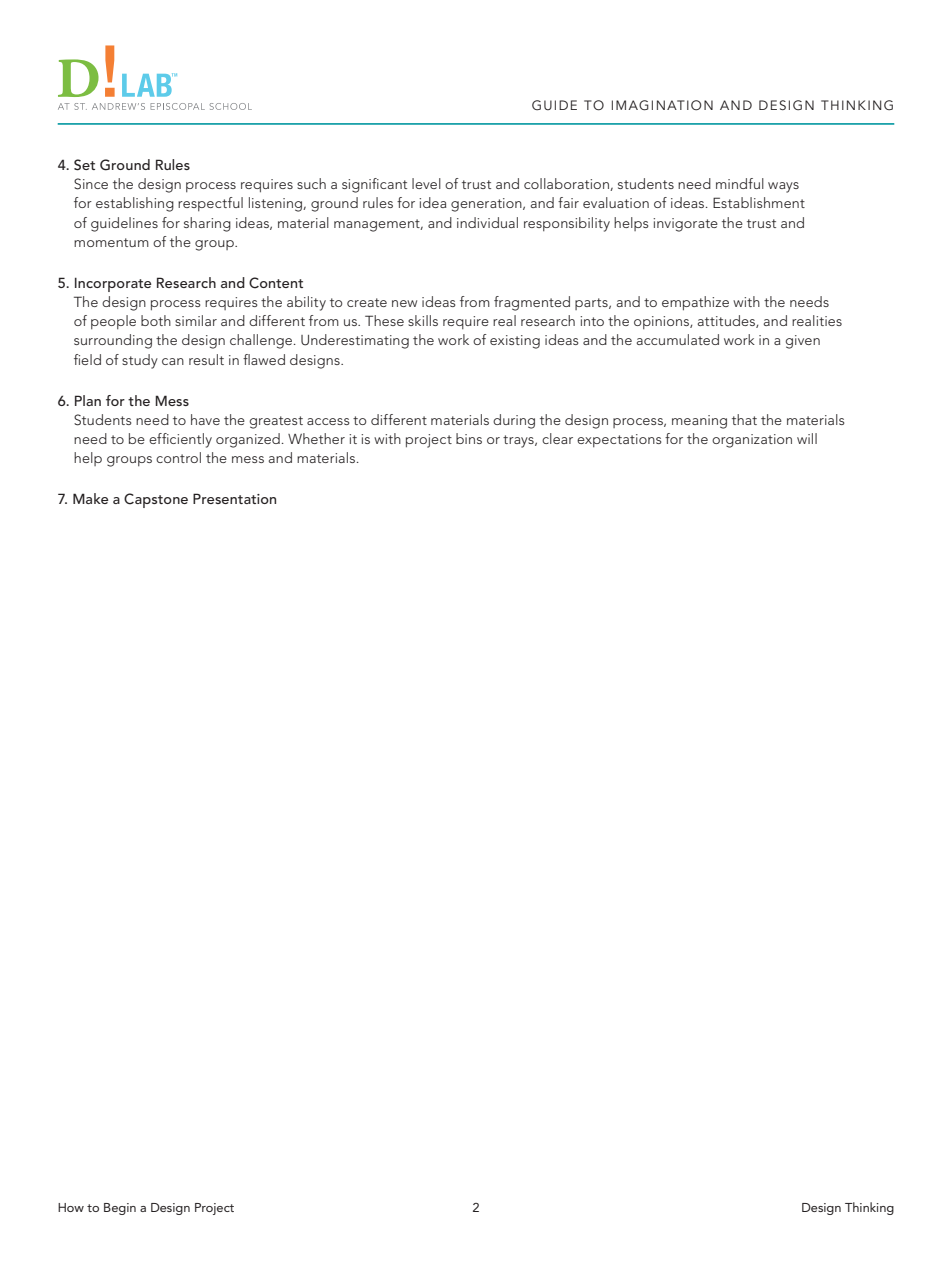 This screenshot has height=1270, width=952. I want to click on Set, so click(84, 165).
